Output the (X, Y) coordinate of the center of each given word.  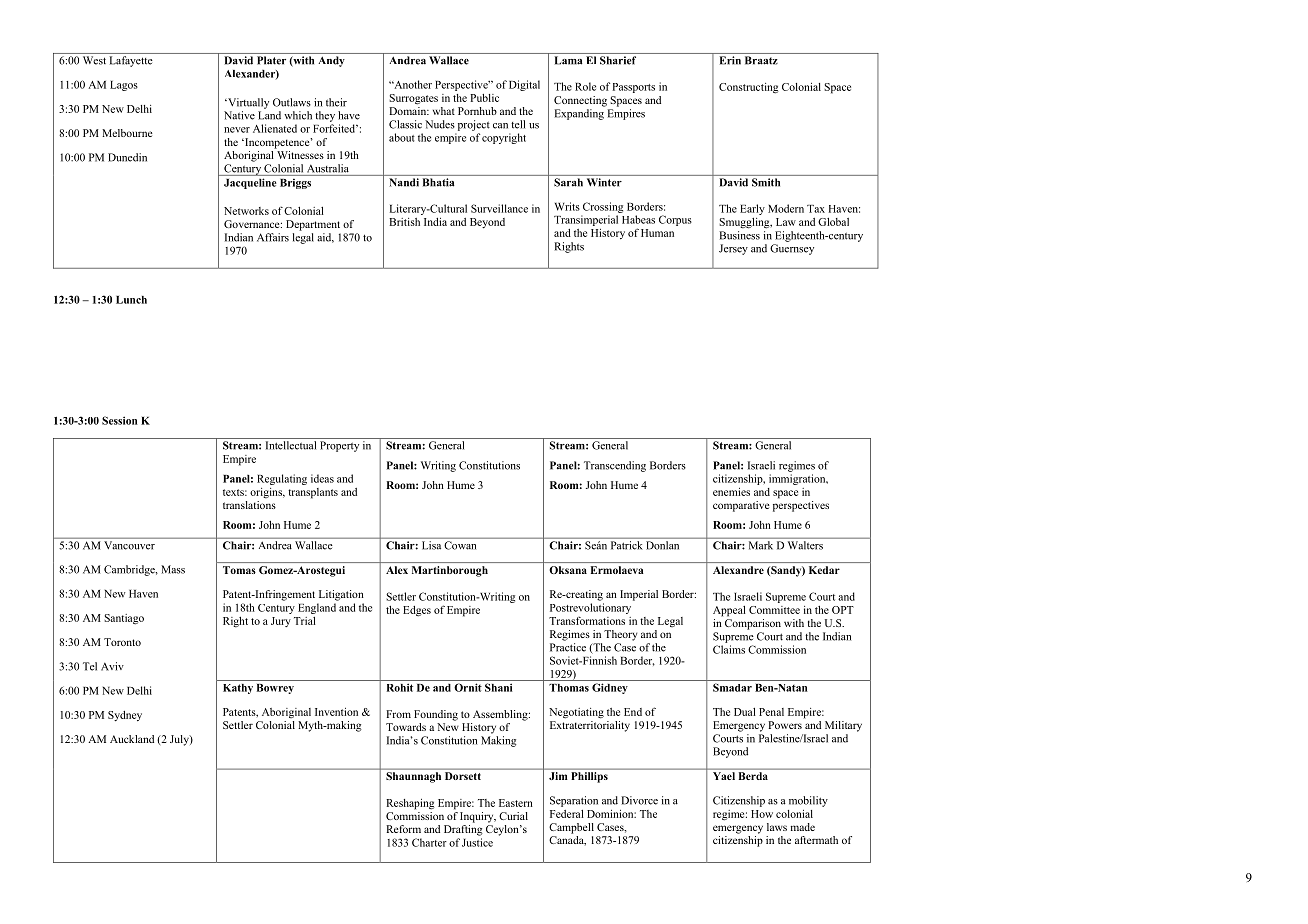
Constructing (748, 88)
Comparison (753, 624)
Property (339, 446)
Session (120, 420)
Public (484, 98)
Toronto (122, 642)
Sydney (125, 716)
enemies (731, 492)
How (762, 814)
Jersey (733, 249)
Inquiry (478, 817)
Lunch (131, 300)
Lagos (124, 86)
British (404, 222)
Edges (417, 611)
